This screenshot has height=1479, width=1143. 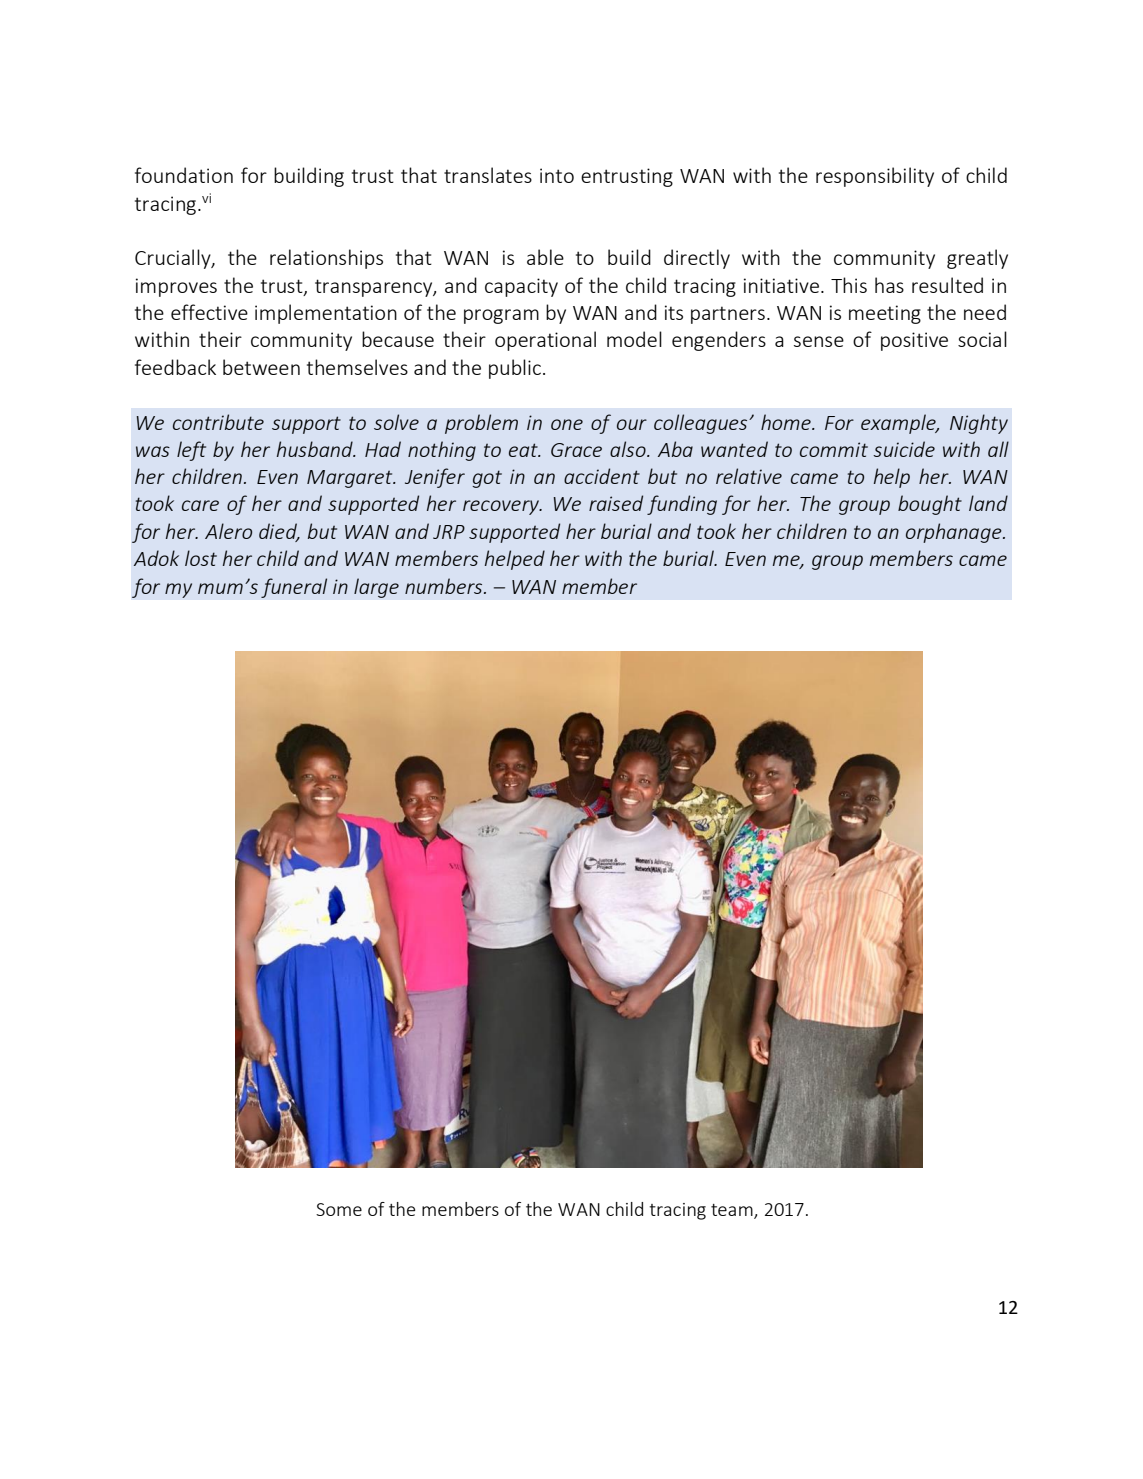 What do you see at coordinates (733, 1211) in the screenshot?
I see `team` at bounding box center [733, 1211].
